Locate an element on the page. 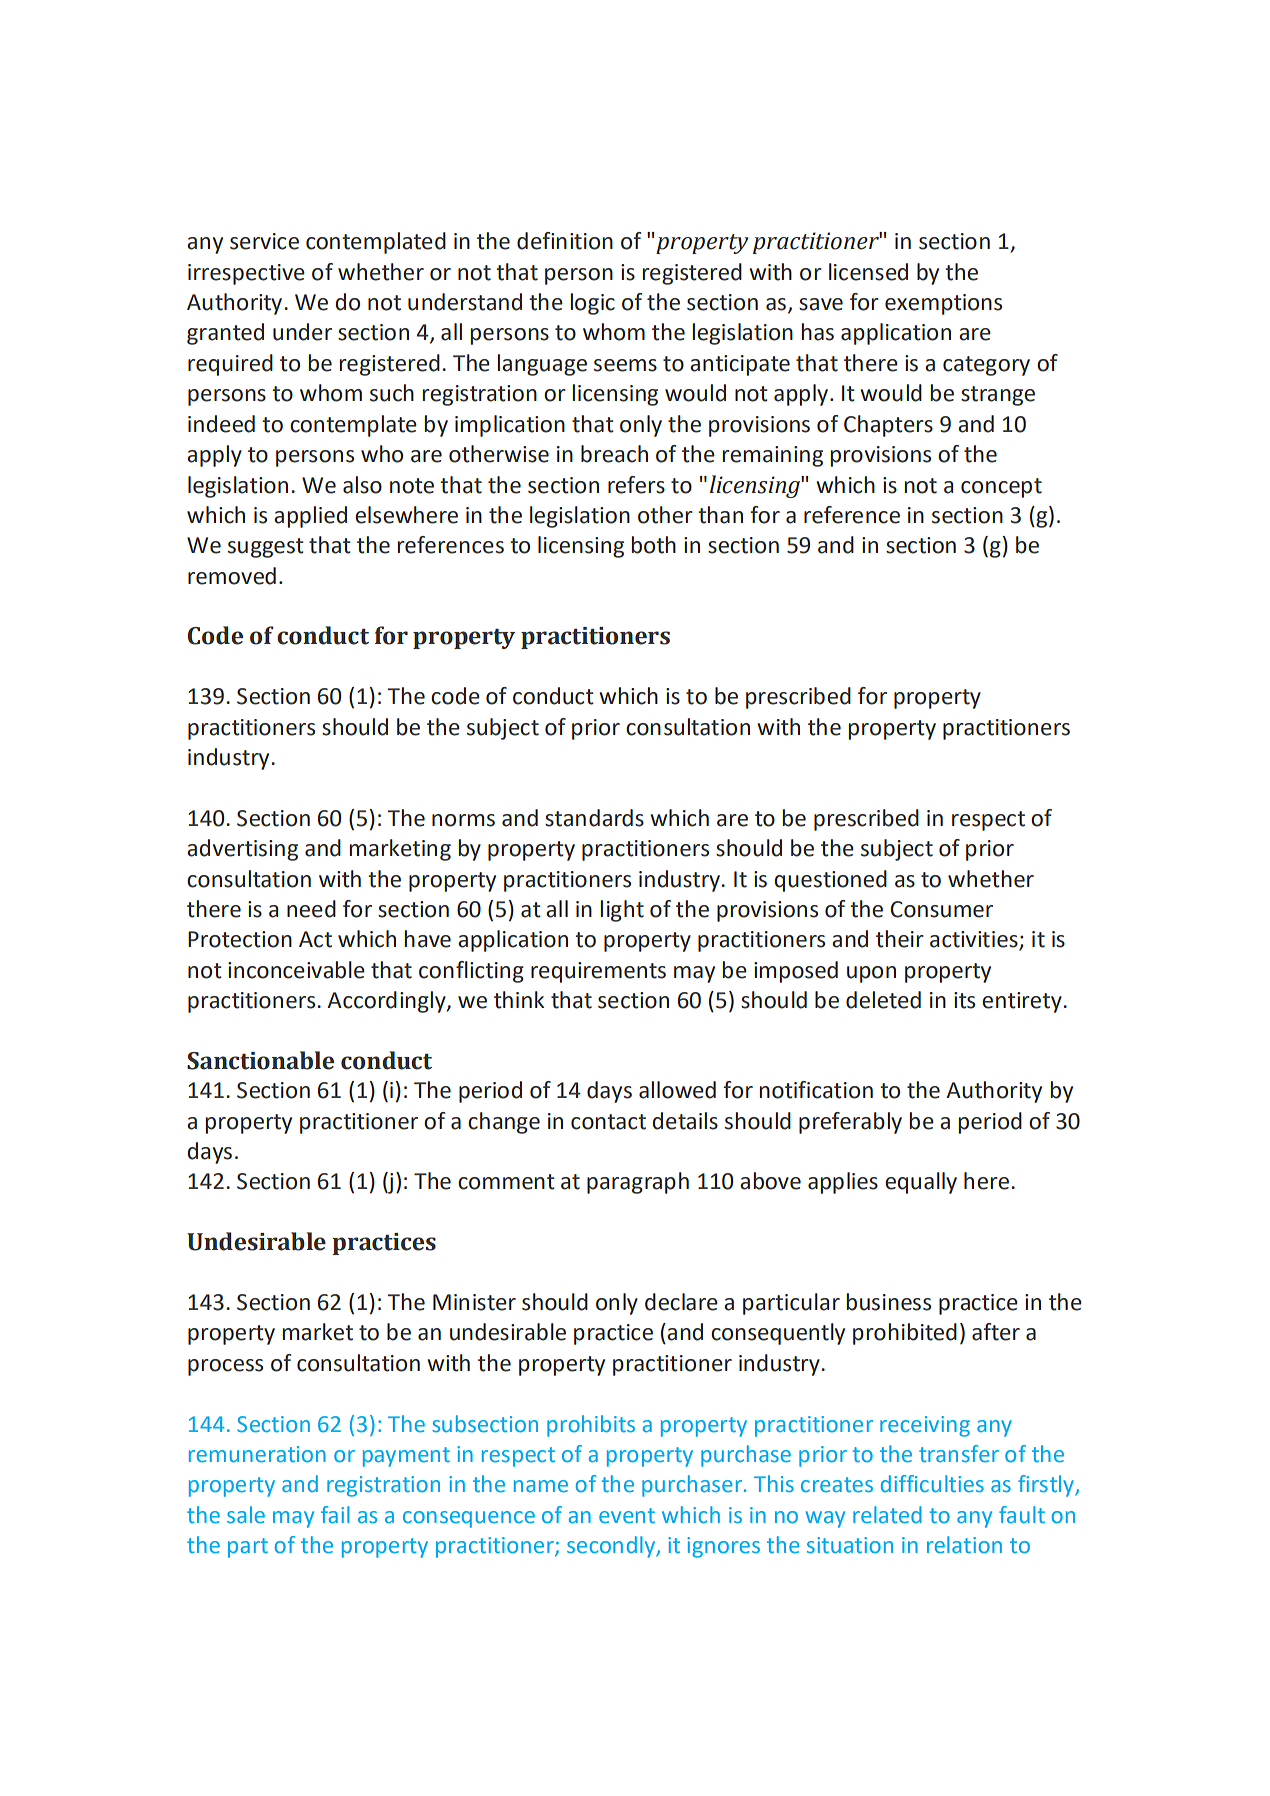 The image size is (1270, 1796). fail is located at coordinates (335, 1514).
